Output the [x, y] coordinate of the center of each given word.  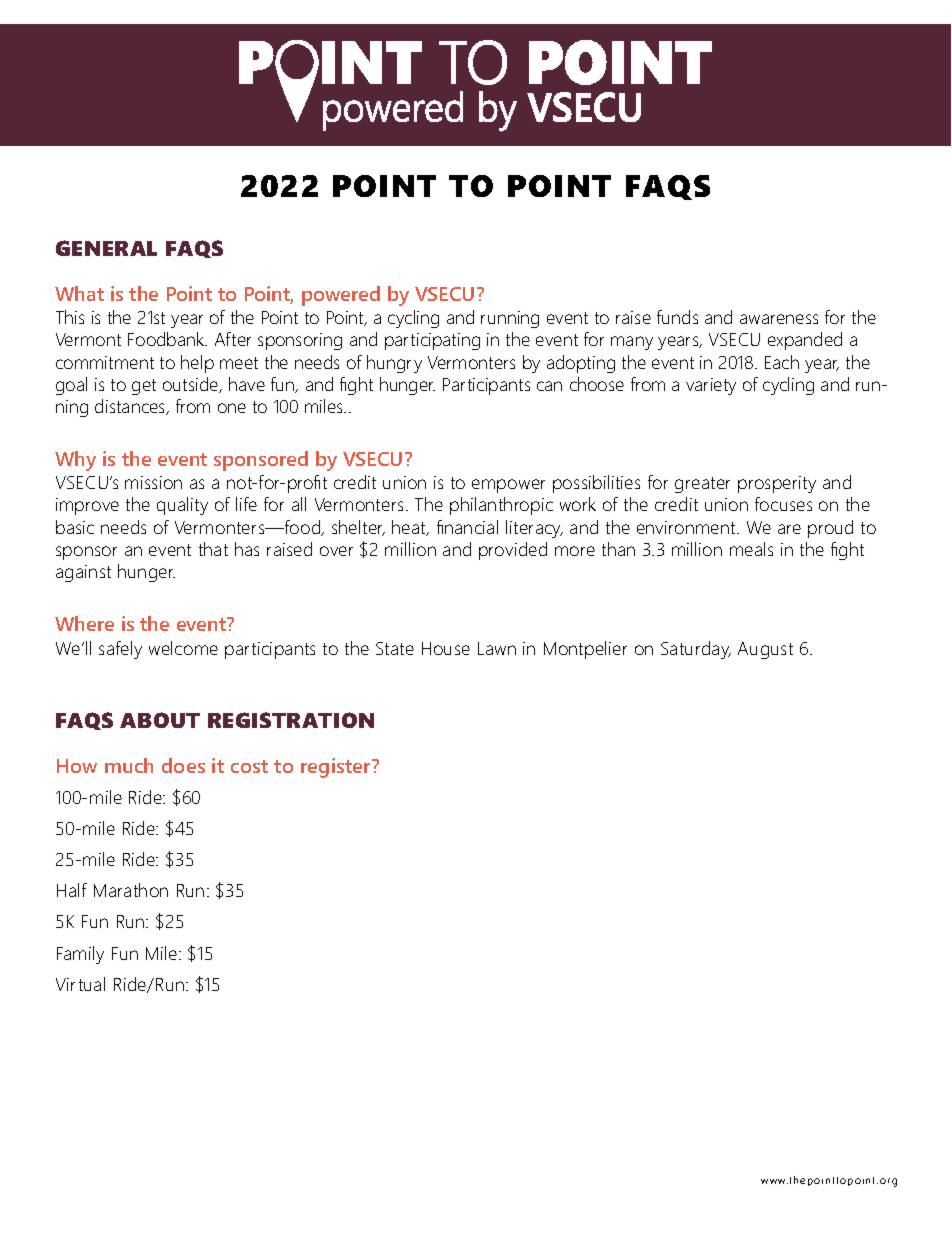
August [765, 650]
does [183, 765]
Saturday [696, 650]
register [337, 768]
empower [508, 486]
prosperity [777, 484]
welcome [183, 648]
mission [153, 482]
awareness [779, 319]
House [446, 648]
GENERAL [106, 248]
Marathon [131, 890]
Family [80, 955]
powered [341, 296]
